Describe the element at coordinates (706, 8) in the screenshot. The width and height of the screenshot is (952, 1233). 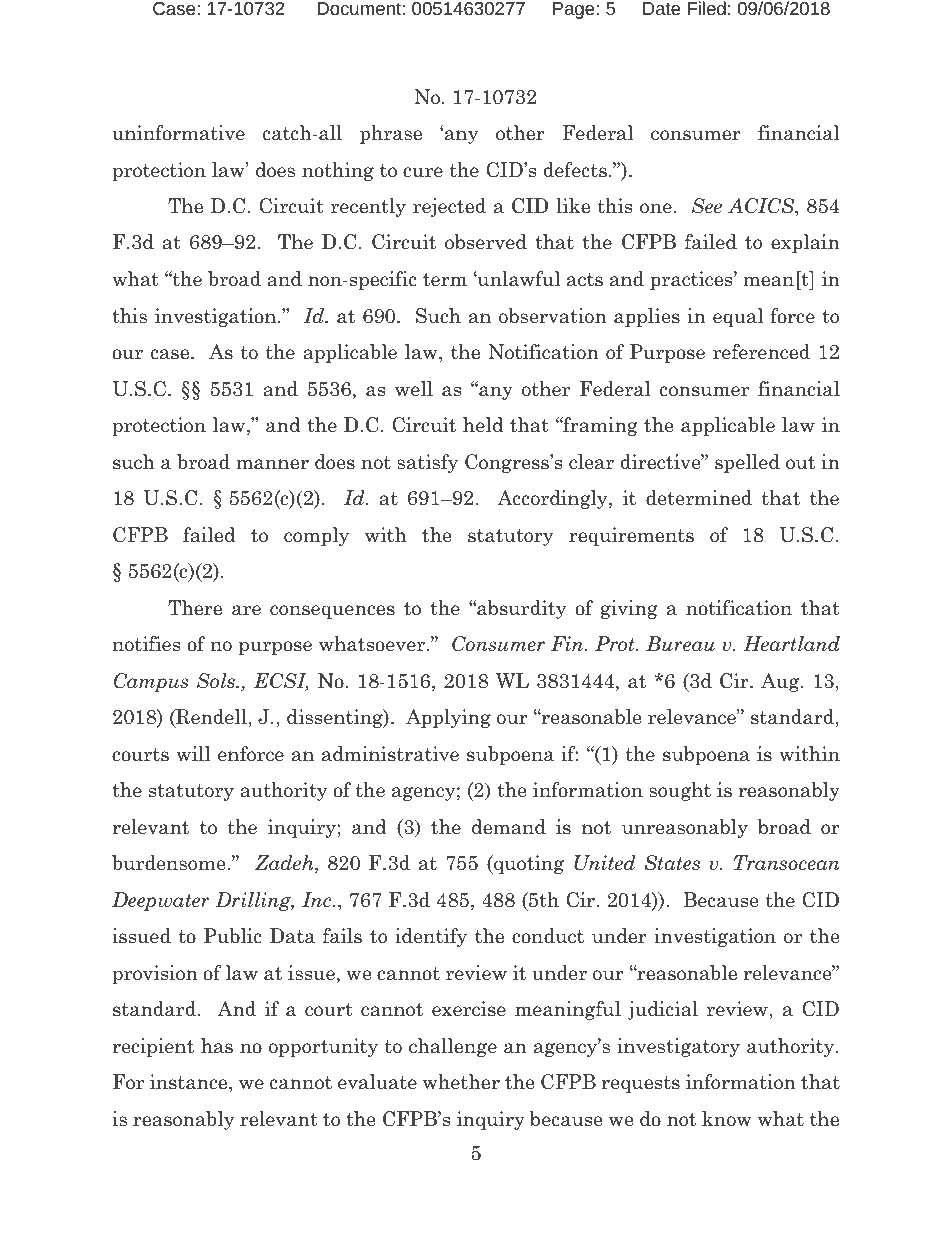
I see `Filed` at that location.
